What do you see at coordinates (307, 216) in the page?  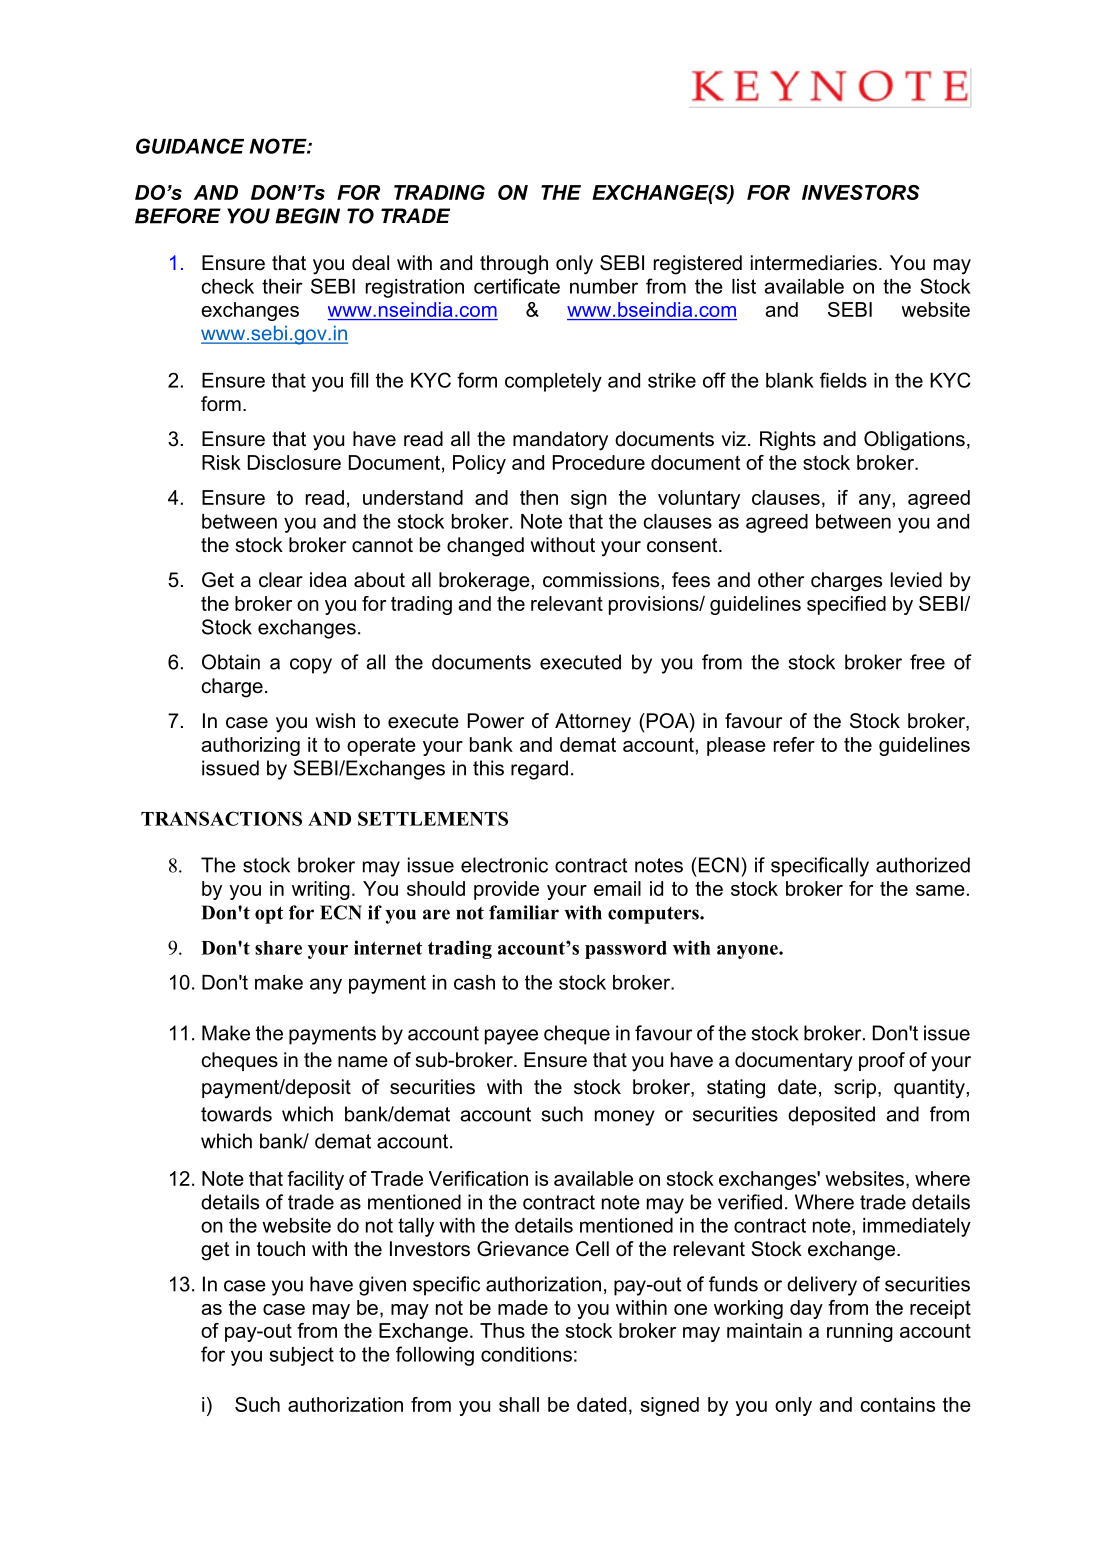 I see `BEGIN` at bounding box center [307, 216].
